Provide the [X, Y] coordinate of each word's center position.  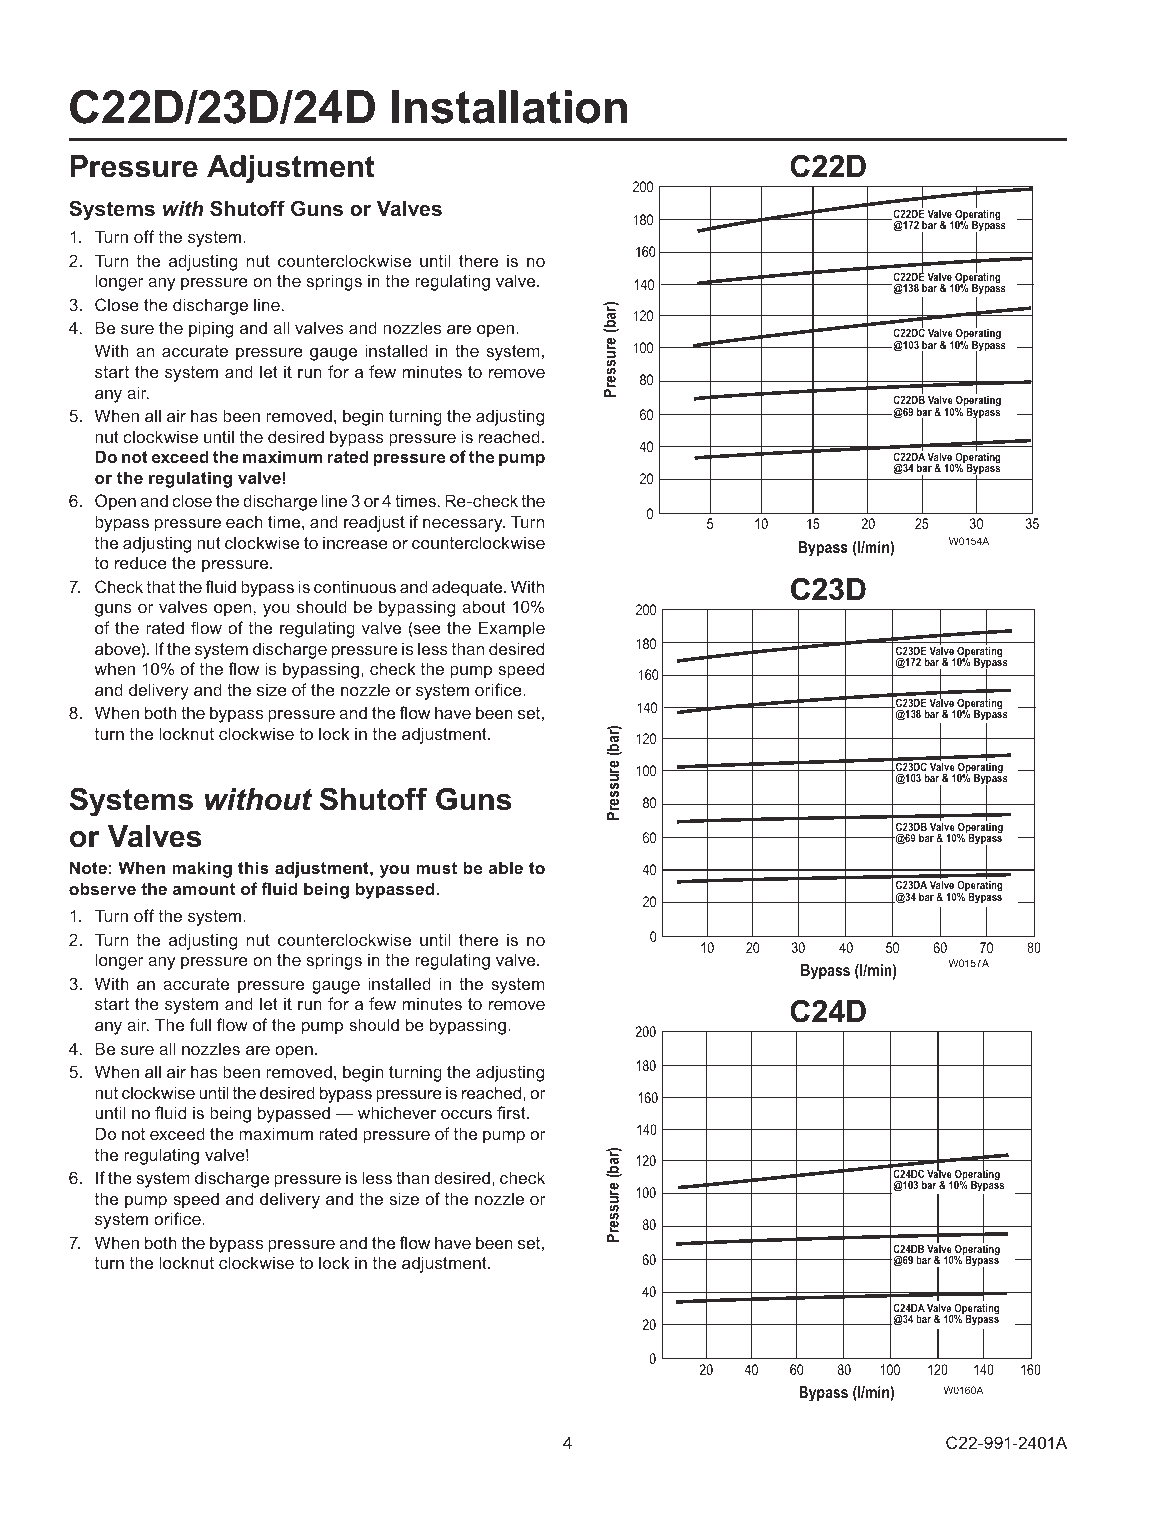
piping [211, 329]
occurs [466, 1114]
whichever [397, 1112]
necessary [464, 525]
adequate [468, 588]
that [161, 586]
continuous [355, 586]
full [200, 1024]
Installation [509, 107]
